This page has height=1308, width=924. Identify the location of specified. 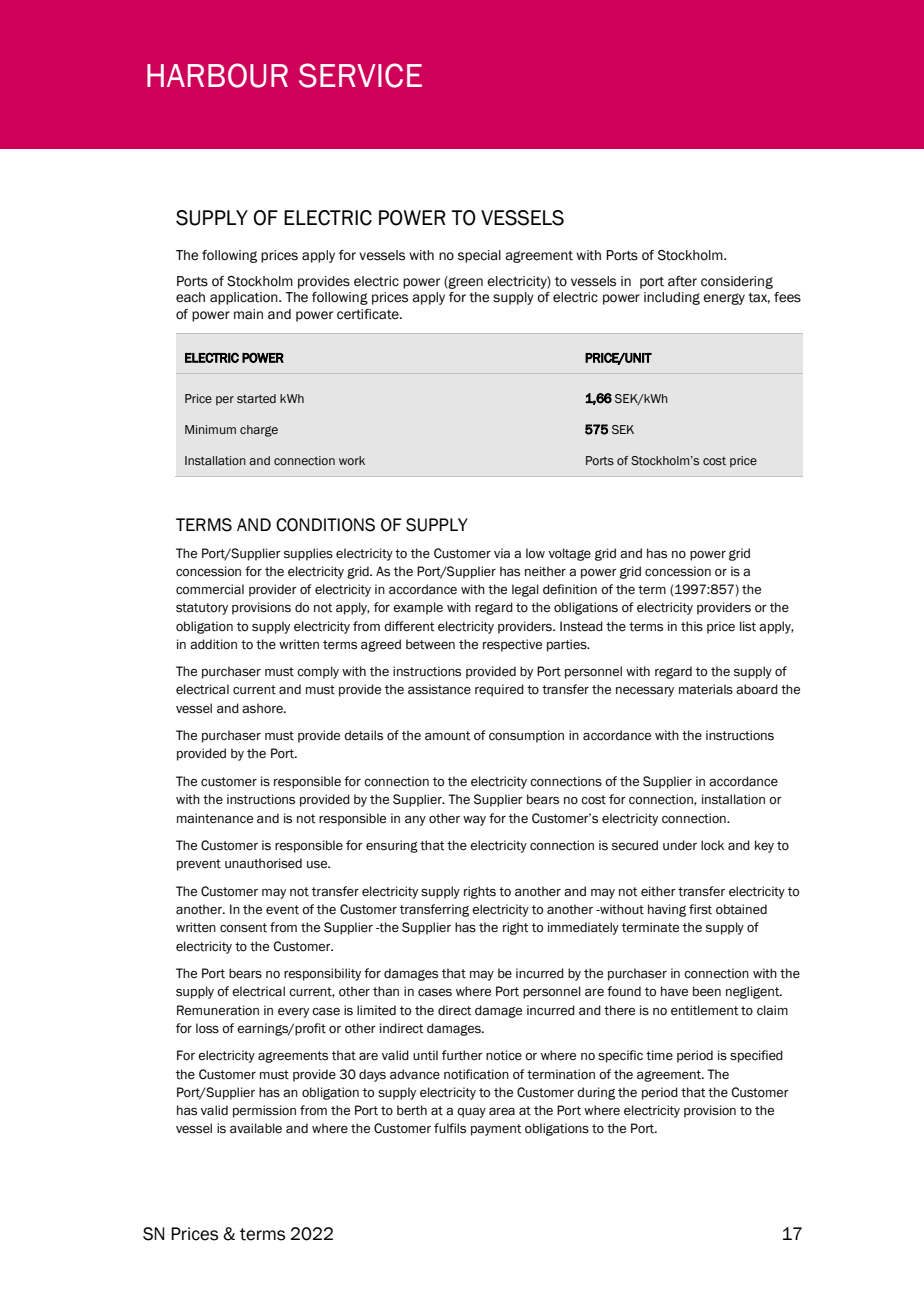
(756, 1056).
